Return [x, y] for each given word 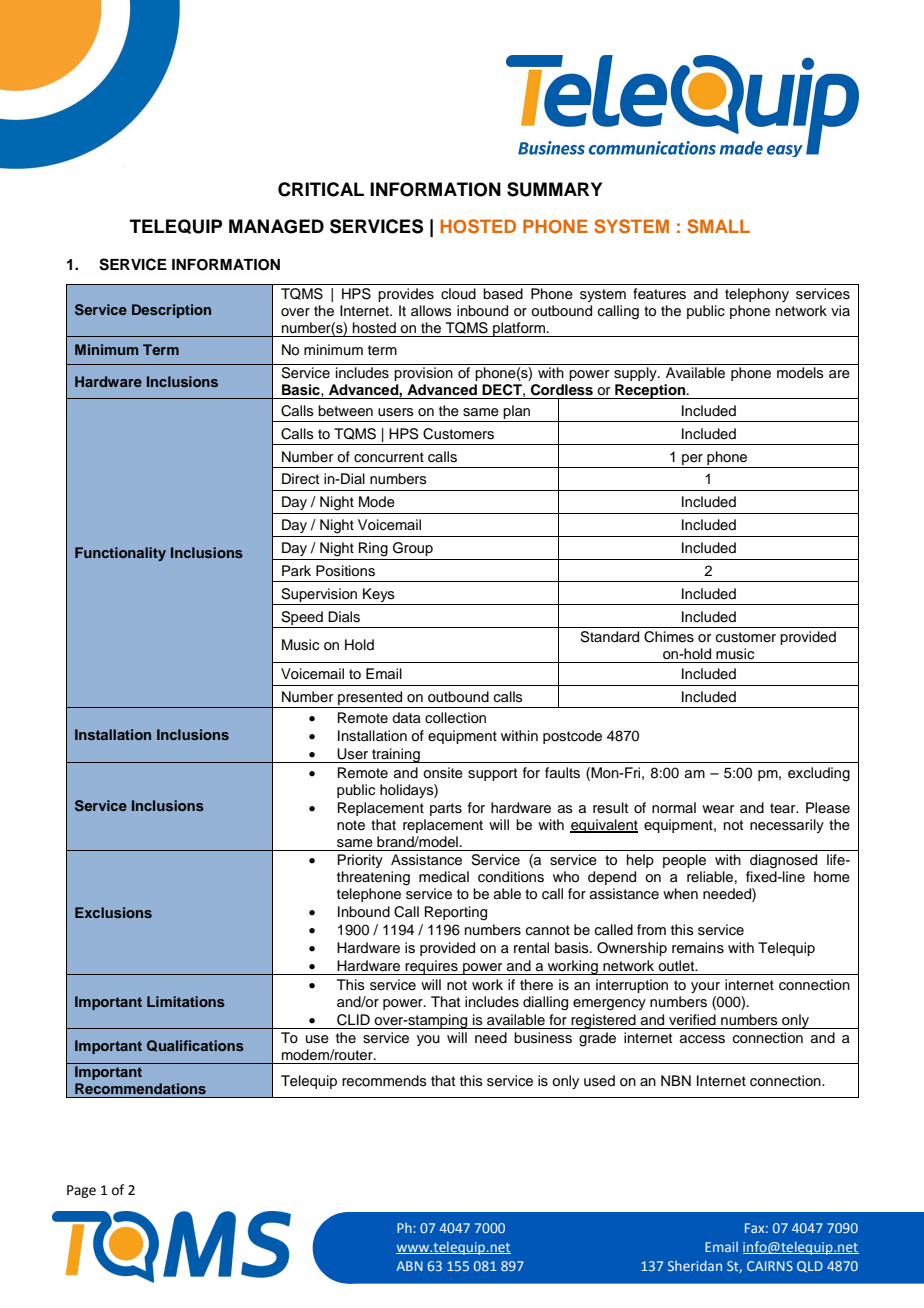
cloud [458, 293]
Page [81, 1191]
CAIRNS [770, 1266]
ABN [409, 1266]
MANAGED [276, 226]
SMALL [718, 226]
